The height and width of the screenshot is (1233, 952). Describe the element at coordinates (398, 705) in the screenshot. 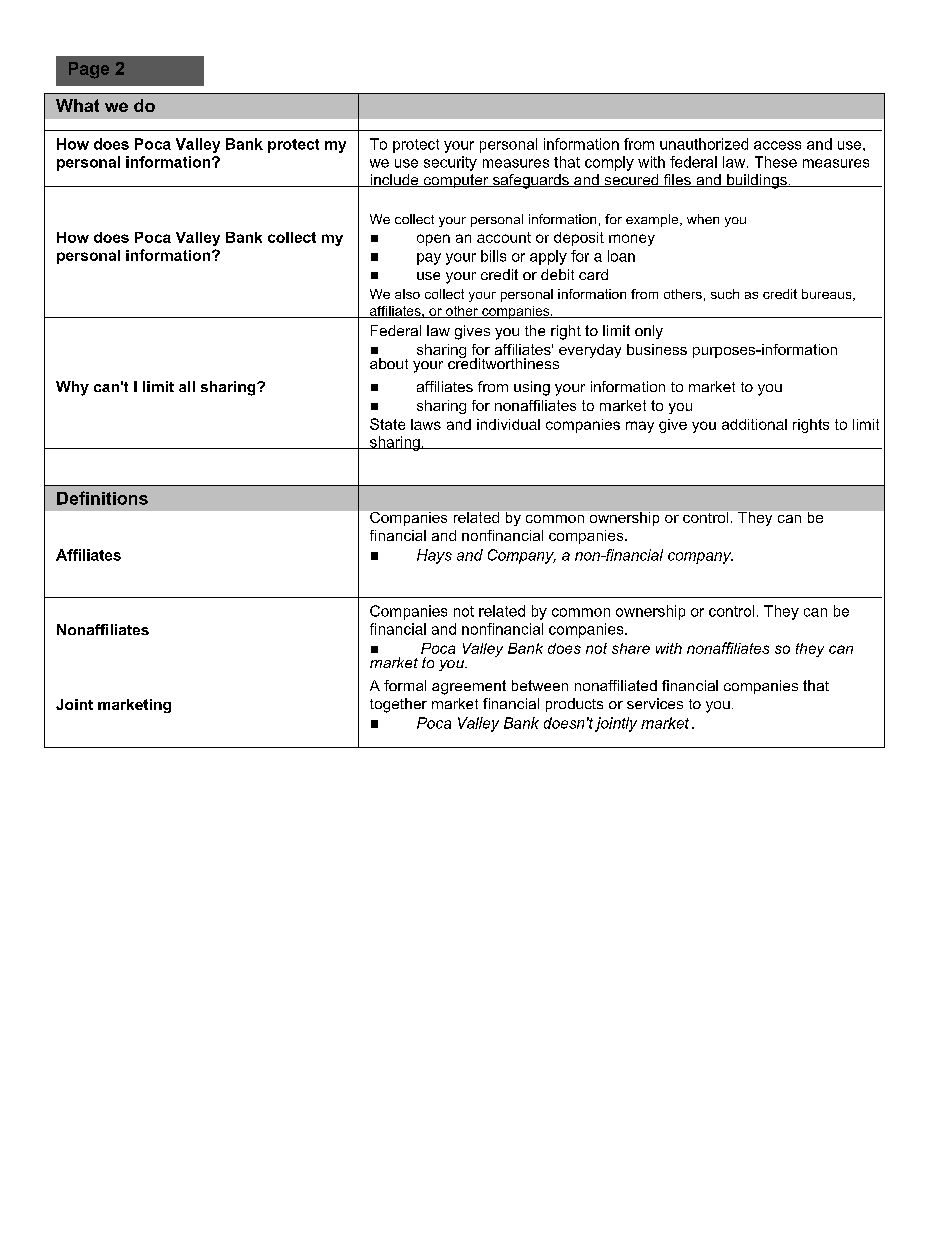

I see `together` at that location.
